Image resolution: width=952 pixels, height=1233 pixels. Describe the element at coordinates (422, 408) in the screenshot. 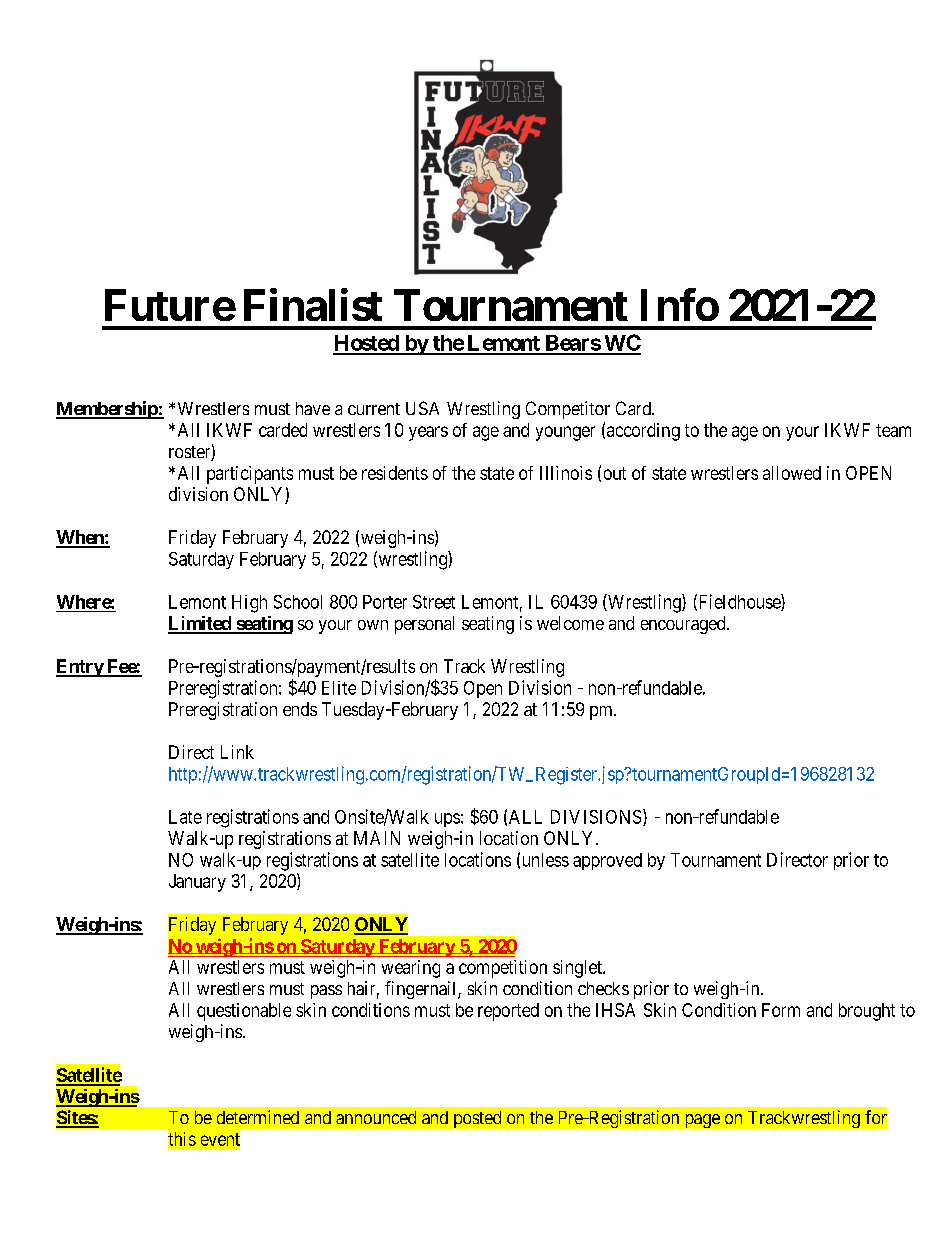

I see `USA` at that location.
